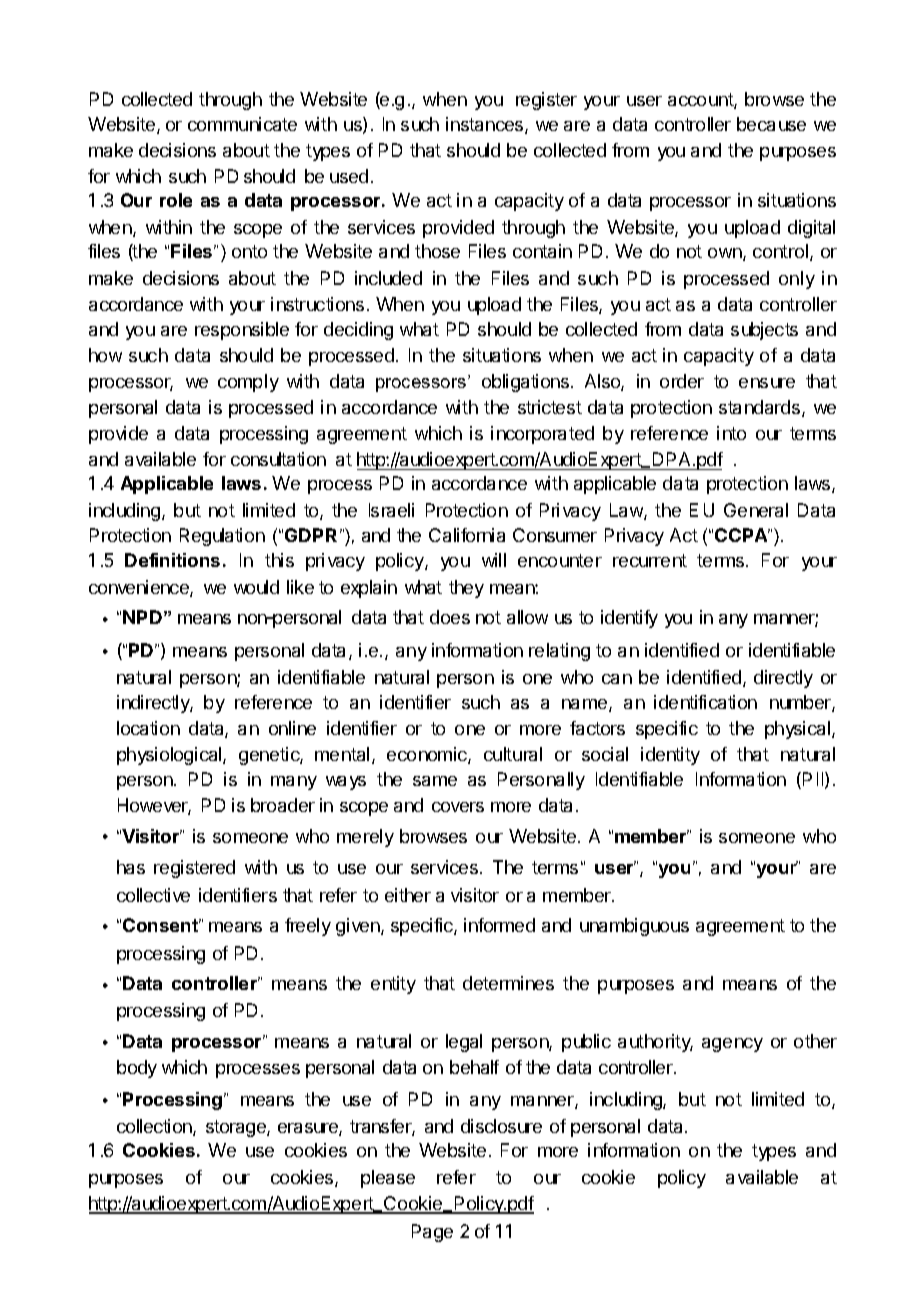 The image size is (924, 1308). I want to click on NPD, so click(142, 617).
